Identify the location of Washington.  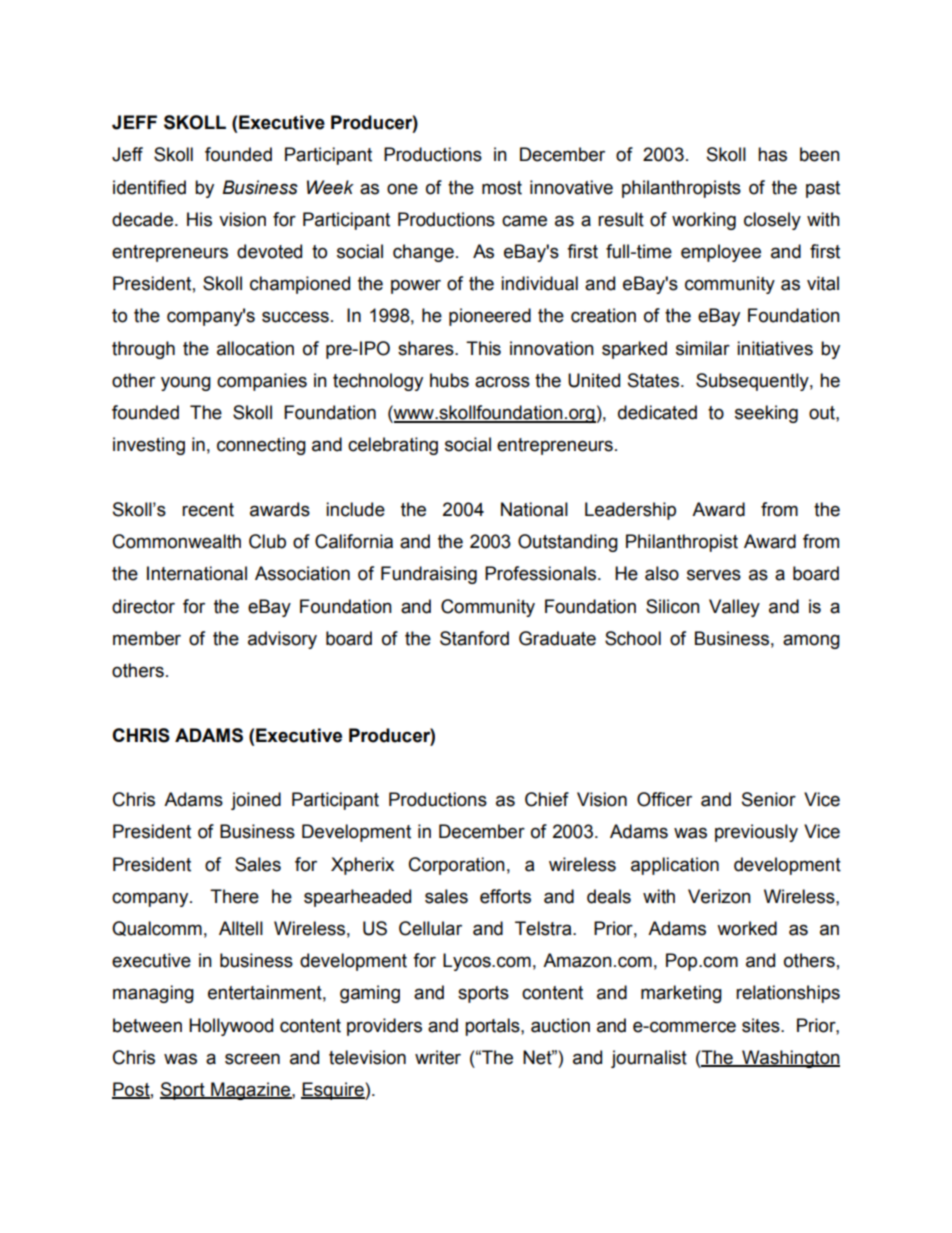
(790, 1059).
